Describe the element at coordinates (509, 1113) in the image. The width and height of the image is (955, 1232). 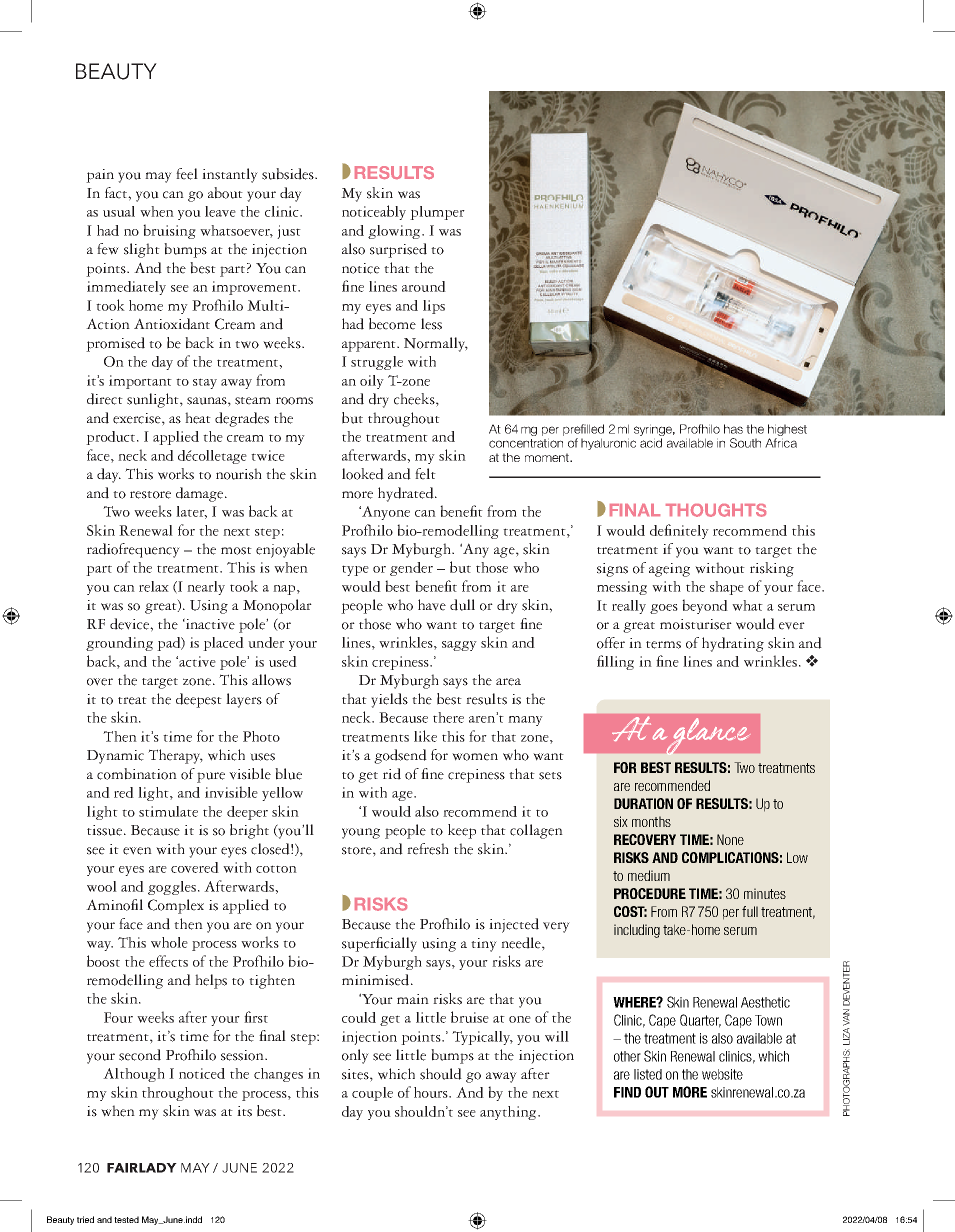
I see `anything` at that location.
